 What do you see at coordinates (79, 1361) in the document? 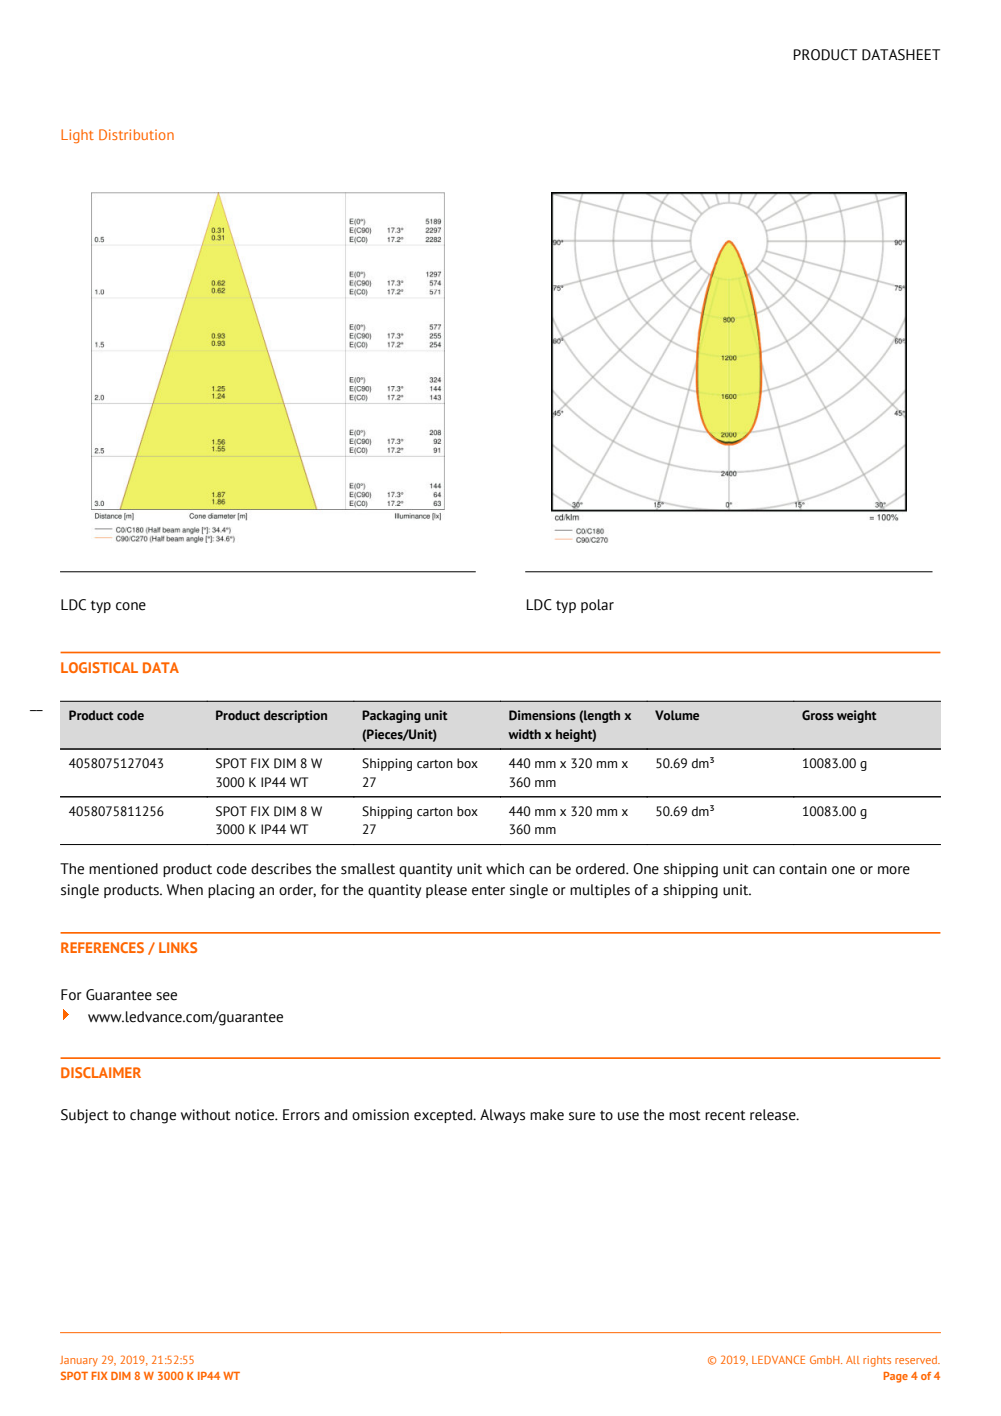
I see `January` at bounding box center [79, 1361].
